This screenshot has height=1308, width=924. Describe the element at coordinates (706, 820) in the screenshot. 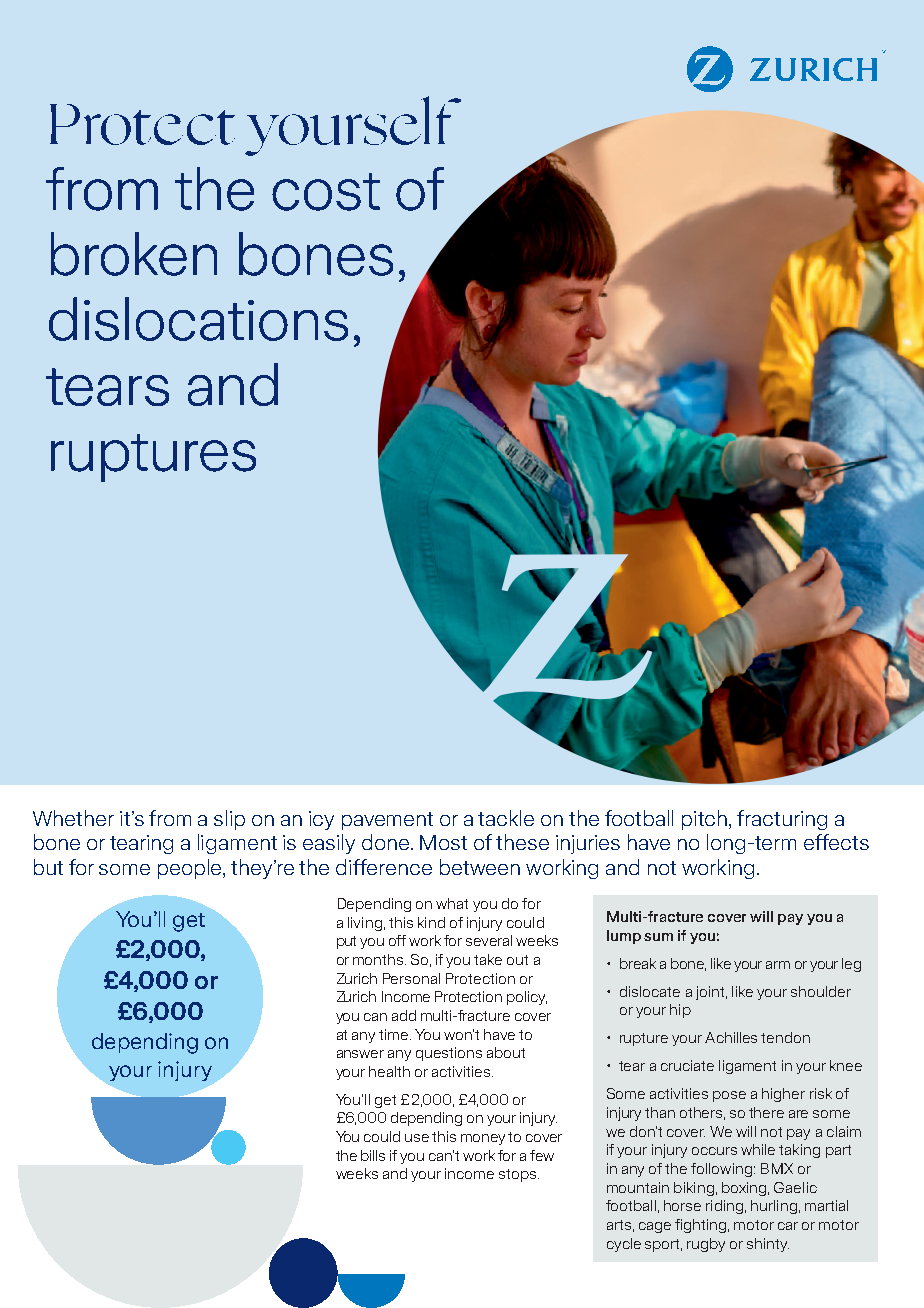

I see `pitch` at that location.
